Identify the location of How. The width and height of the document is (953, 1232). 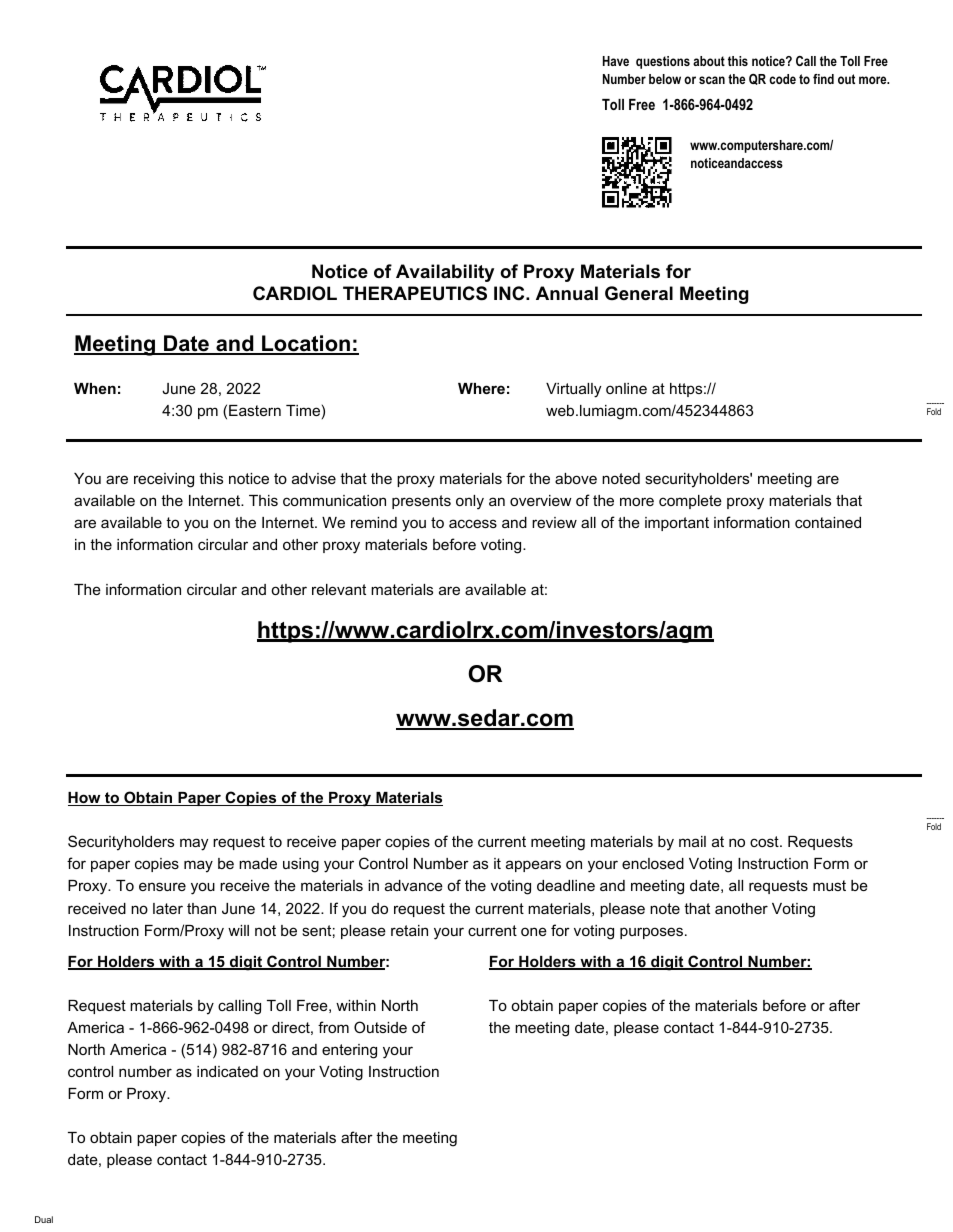
(85, 799).
